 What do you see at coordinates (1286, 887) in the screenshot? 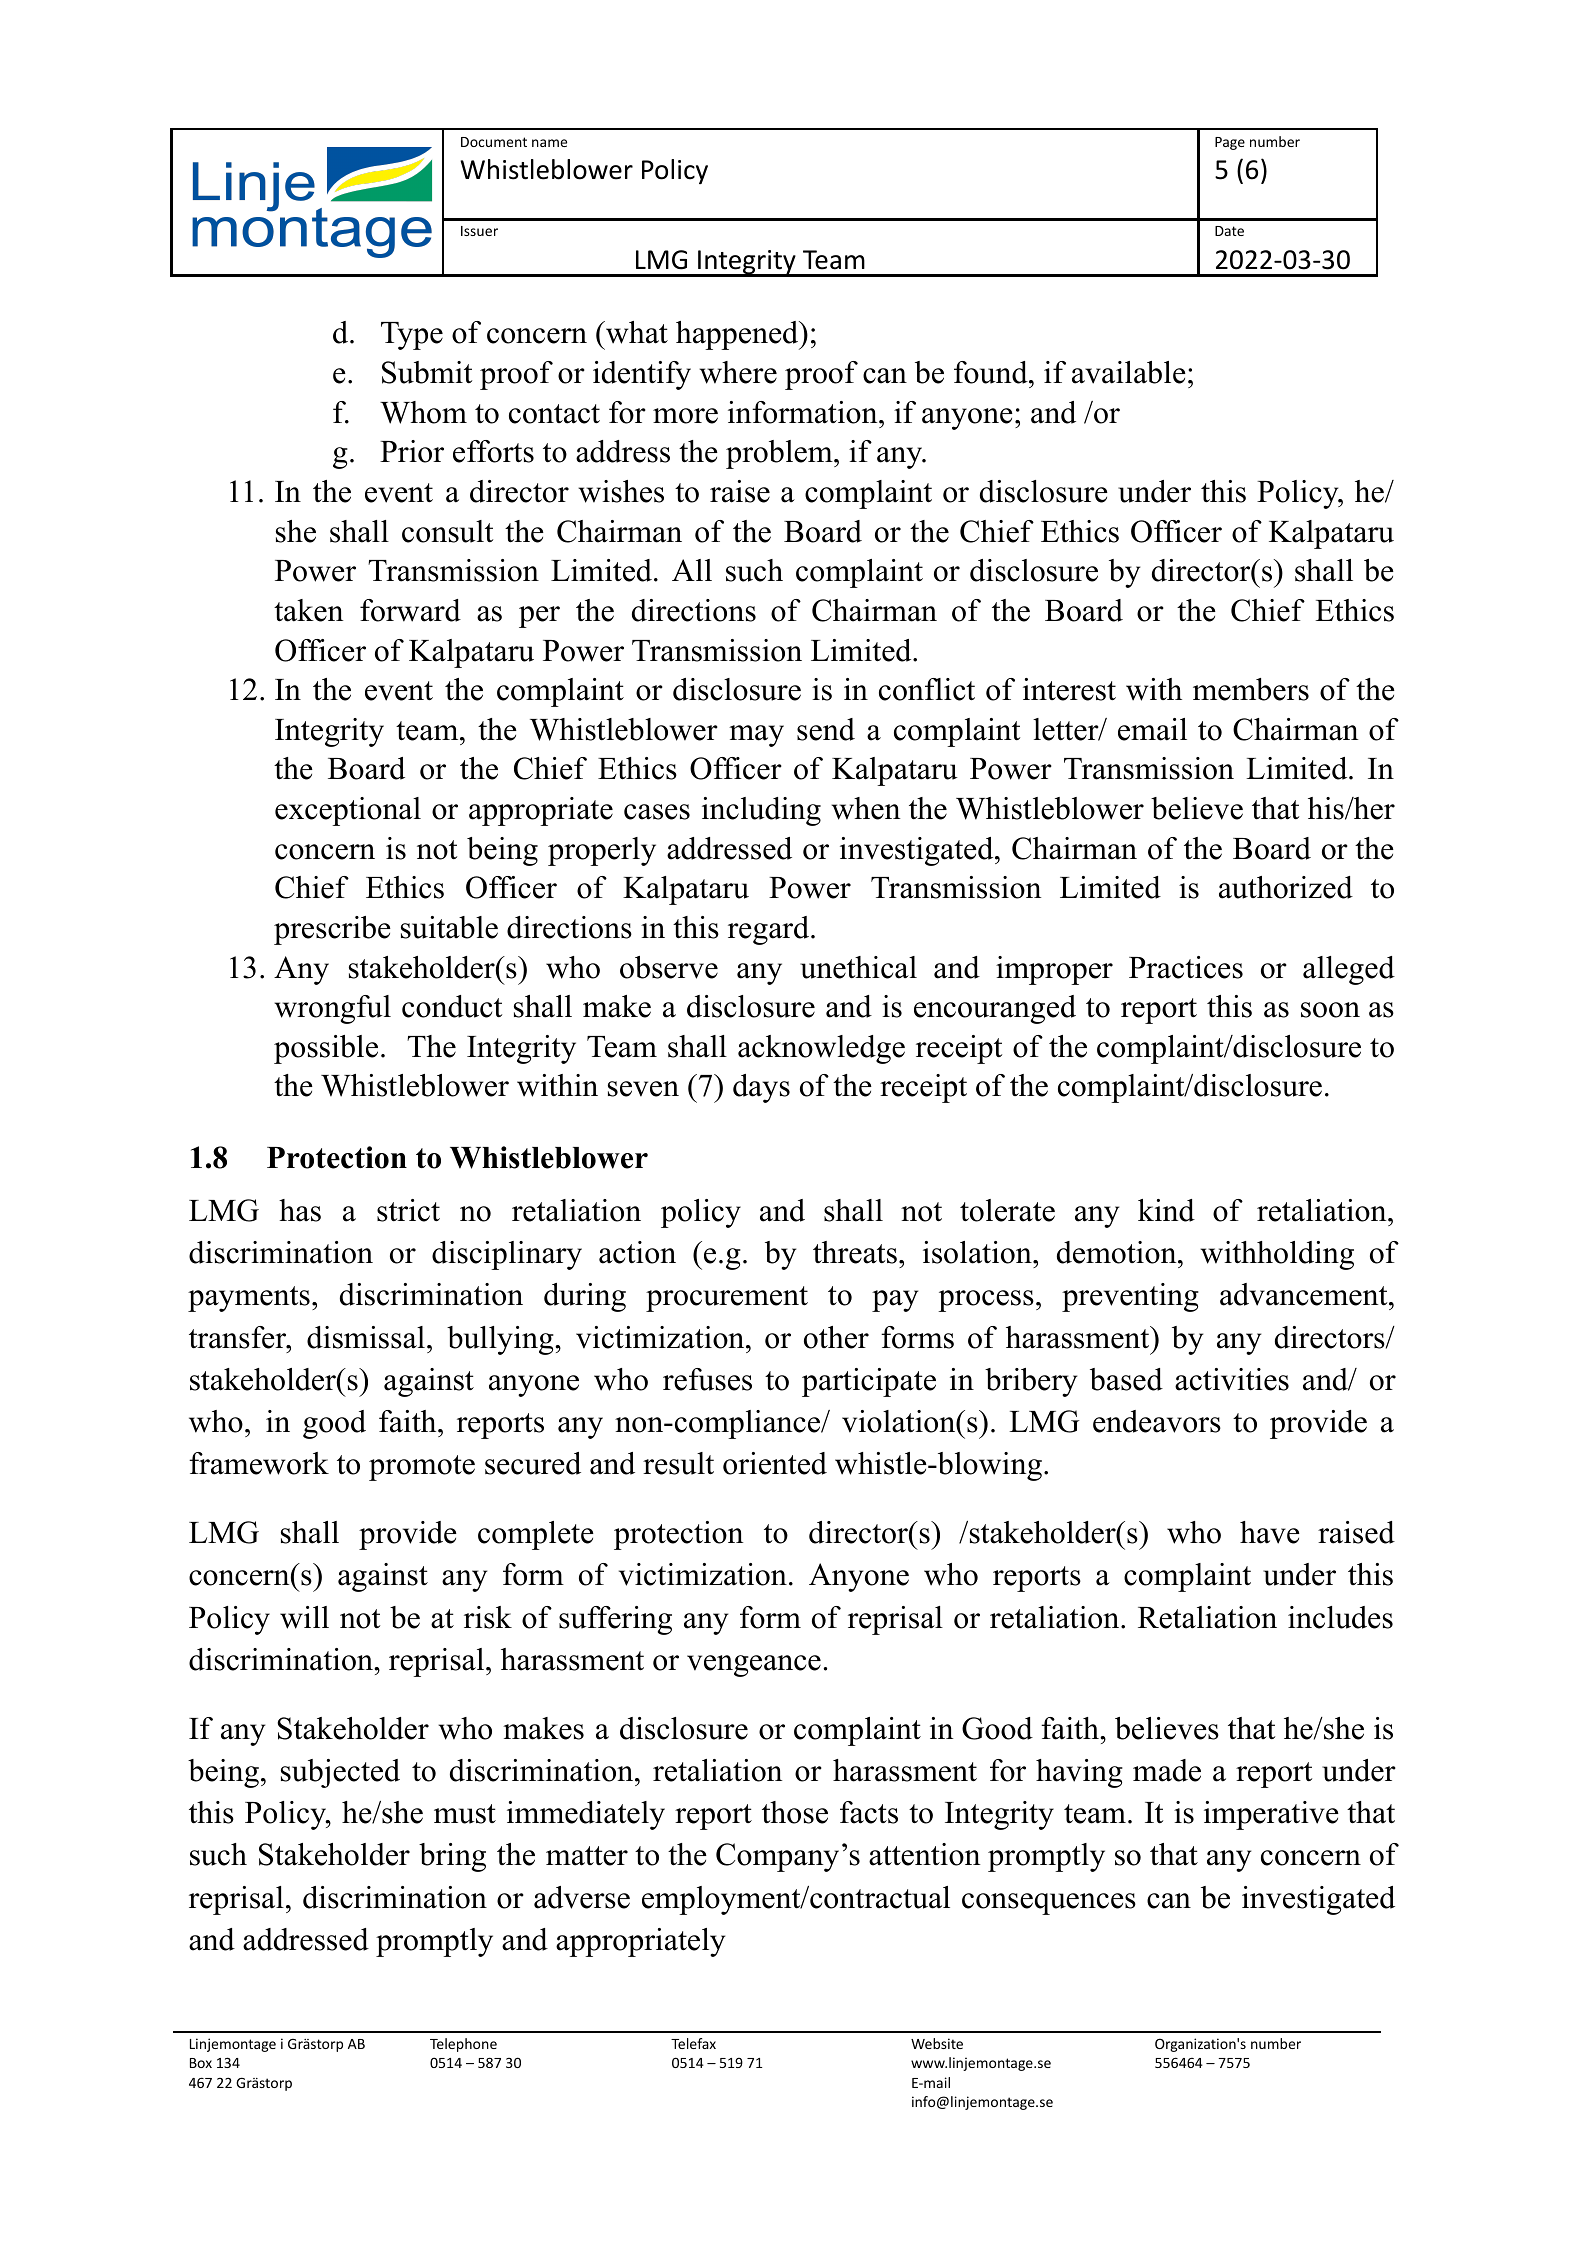
I see `authorized` at bounding box center [1286, 887].
